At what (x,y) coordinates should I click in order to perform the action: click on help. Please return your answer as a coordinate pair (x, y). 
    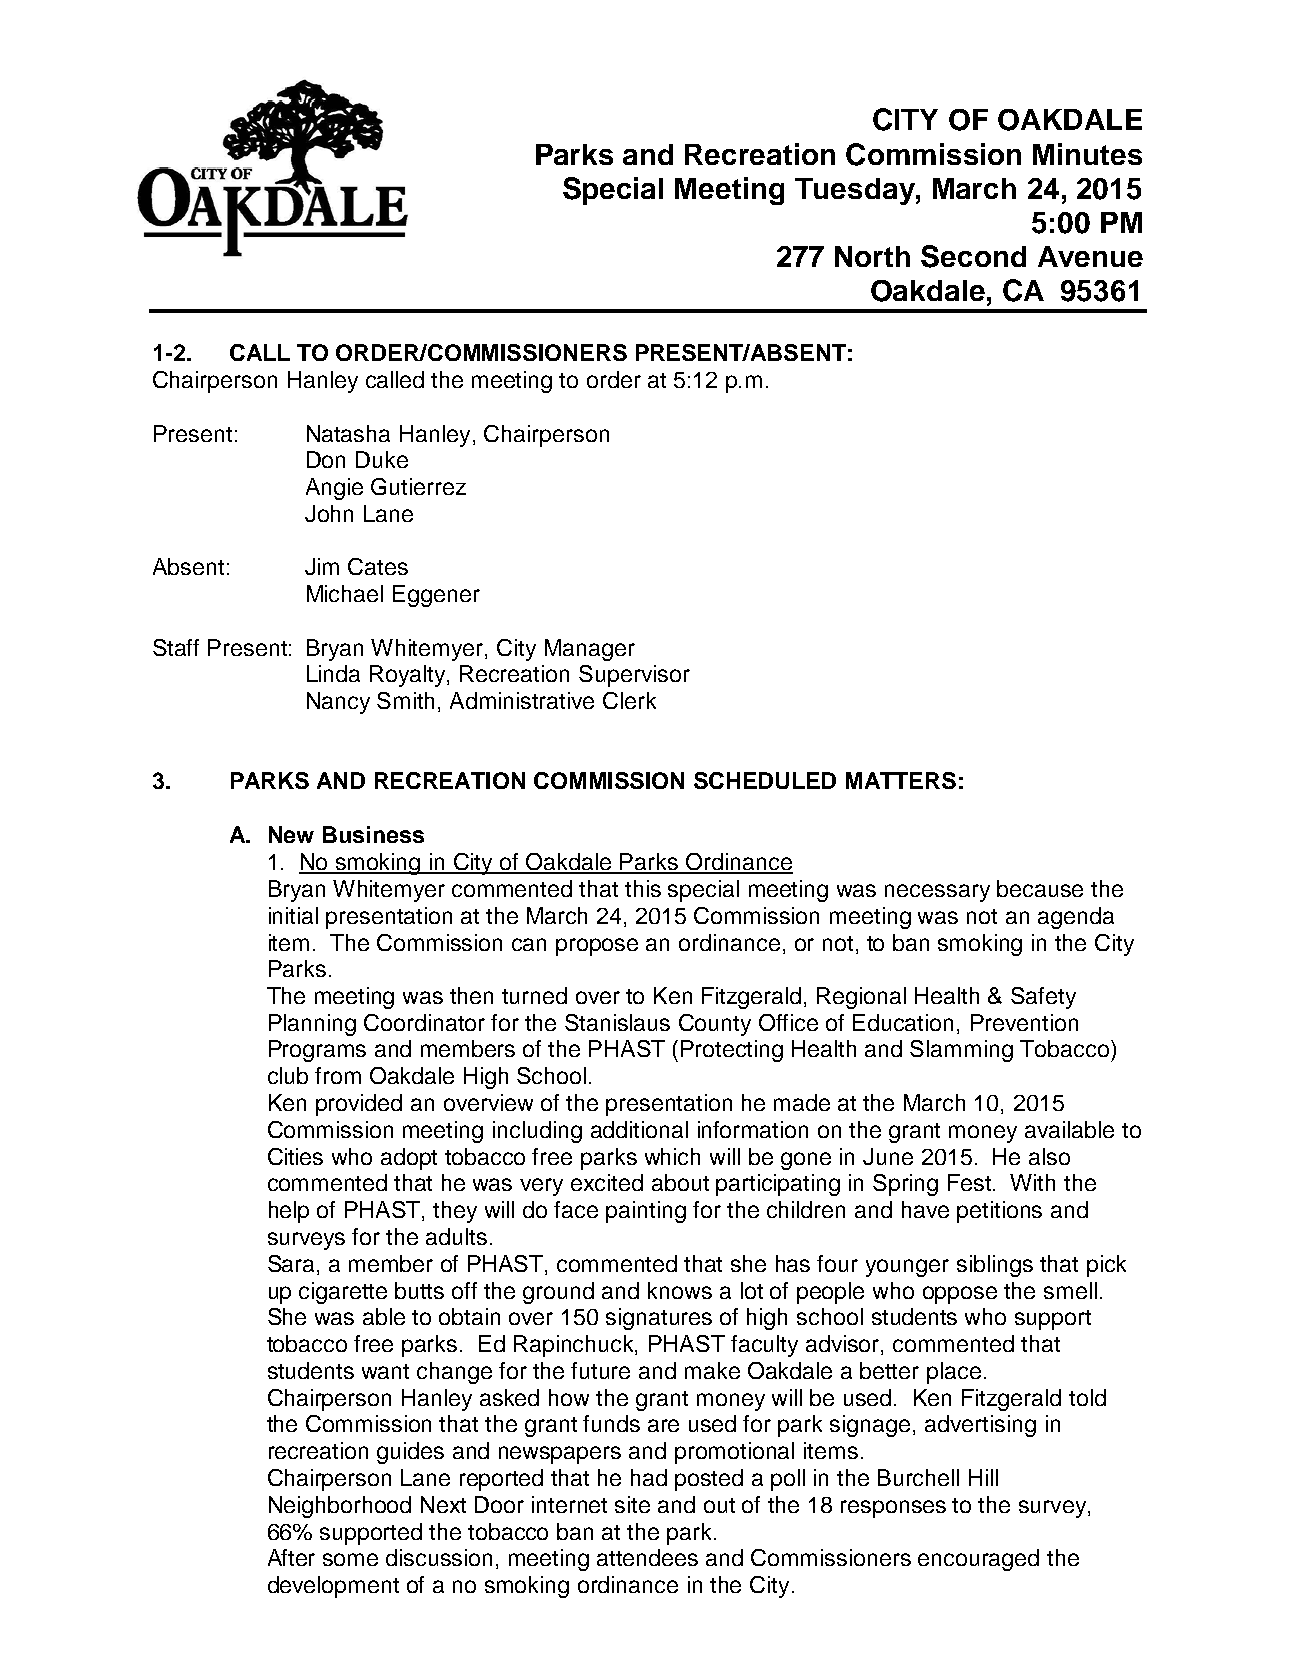
    Looking at the image, I should click on (289, 1212).
